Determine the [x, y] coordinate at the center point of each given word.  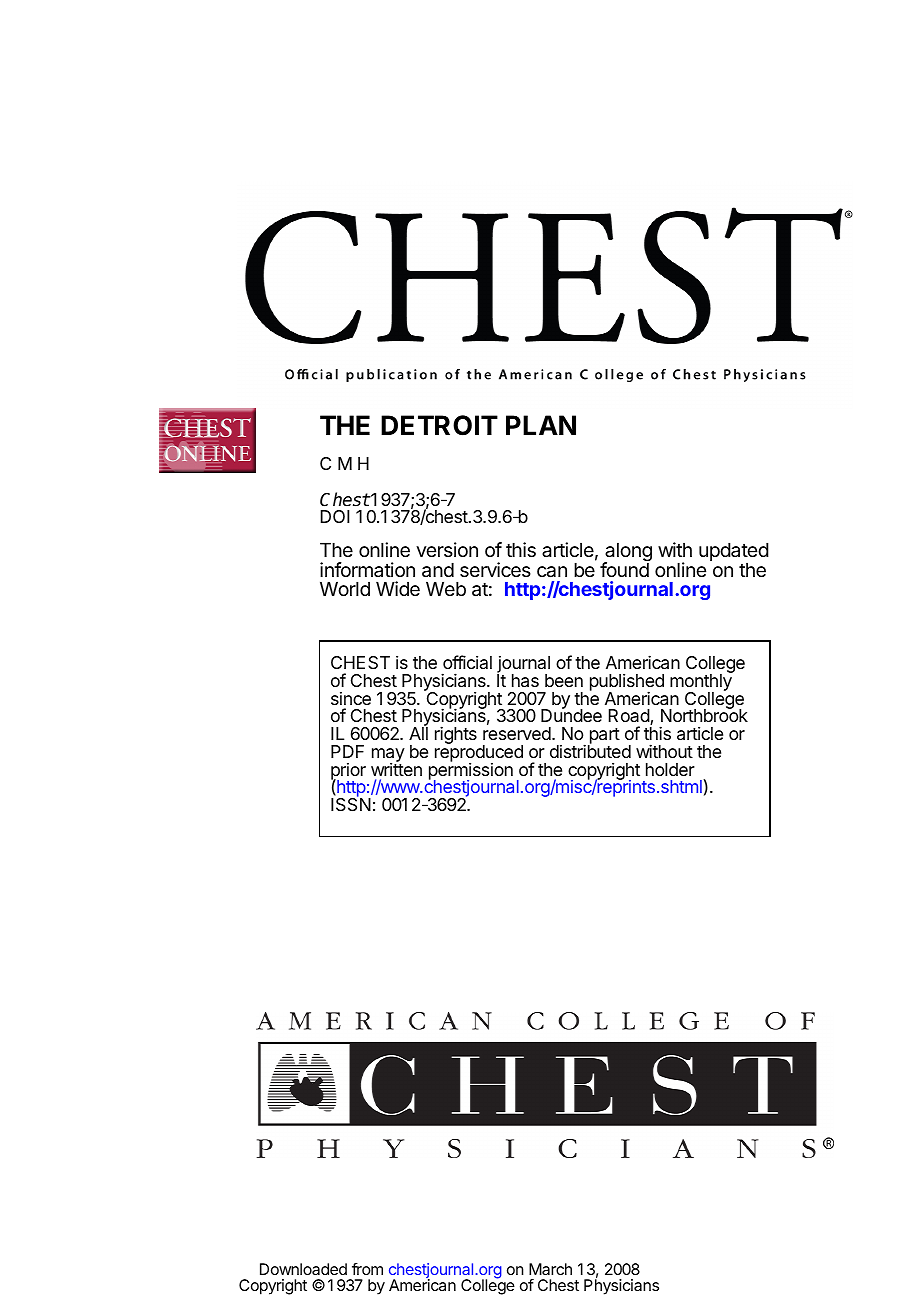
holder [670, 769]
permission [471, 771]
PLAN [541, 425]
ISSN [351, 804]
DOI [335, 516]
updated [734, 553]
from [367, 1269]
